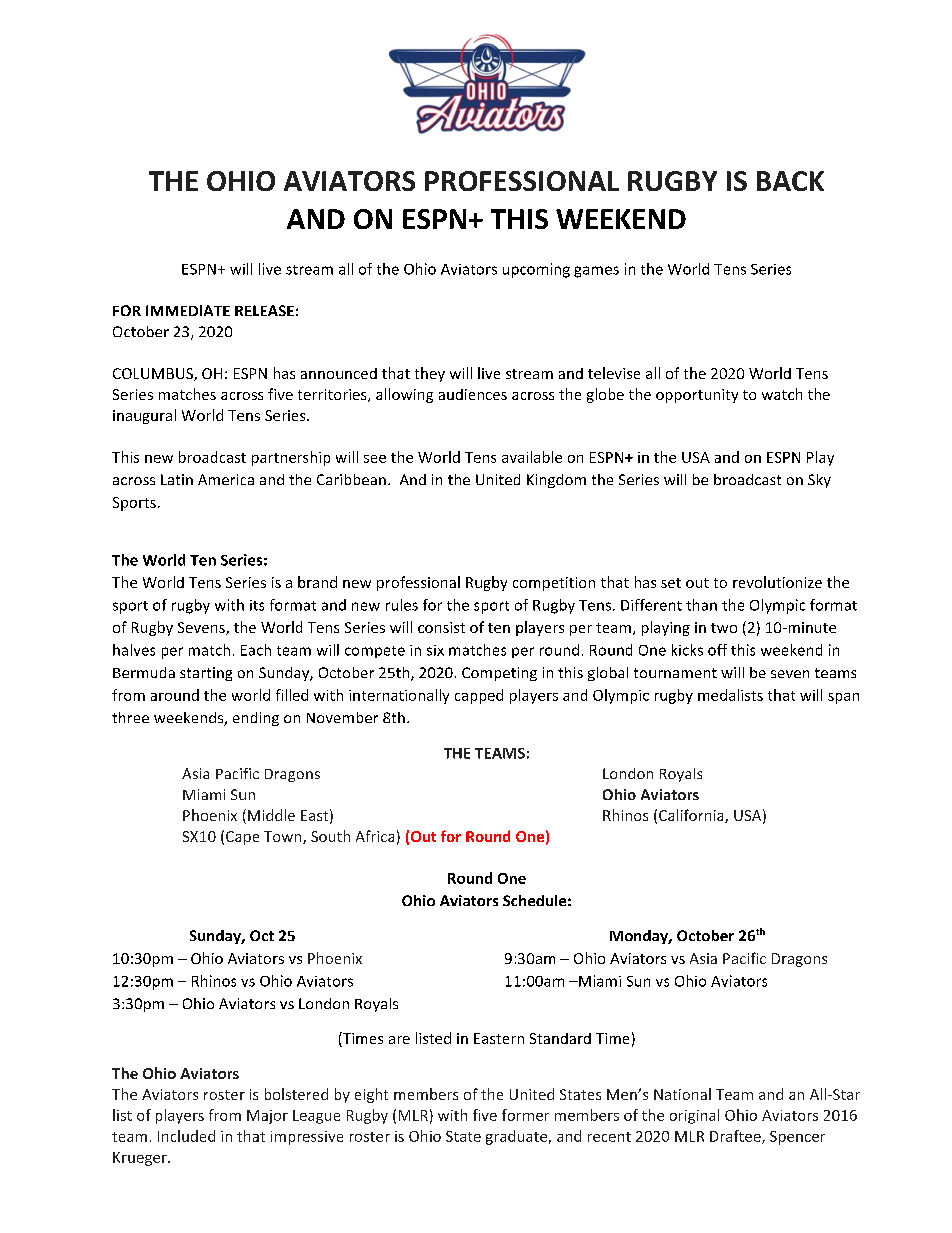 The height and width of the image is (1233, 952). Describe the element at coordinates (226, 479) in the image. I see `America` at that location.
